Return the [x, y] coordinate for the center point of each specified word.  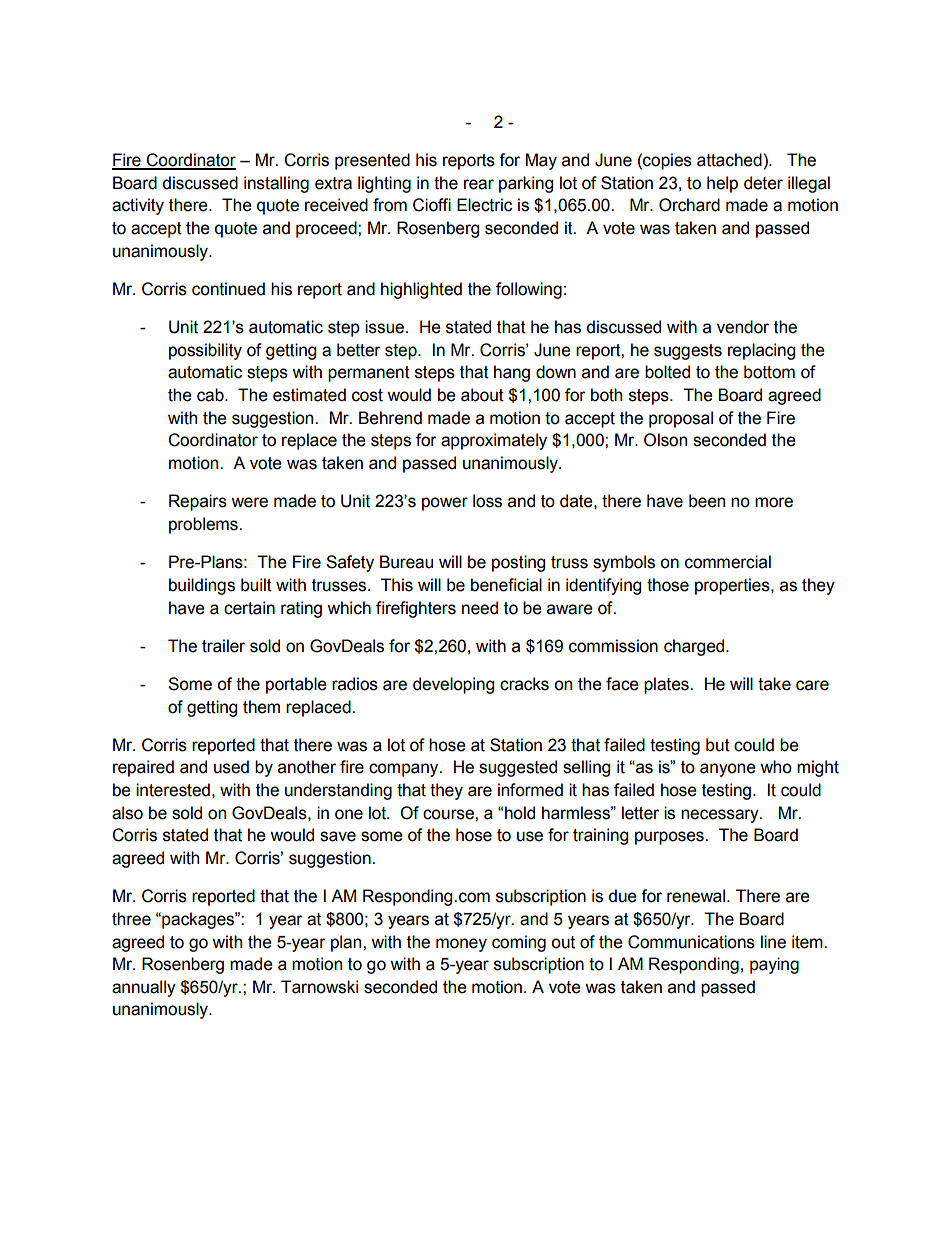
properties [733, 586]
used [231, 767]
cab [211, 395]
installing [276, 184]
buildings [202, 586]
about [482, 395]
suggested [518, 768]
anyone [728, 770]
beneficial [506, 585]
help [722, 184]
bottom [769, 372]
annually [144, 988]
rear [479, 184]
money [461, 945]
